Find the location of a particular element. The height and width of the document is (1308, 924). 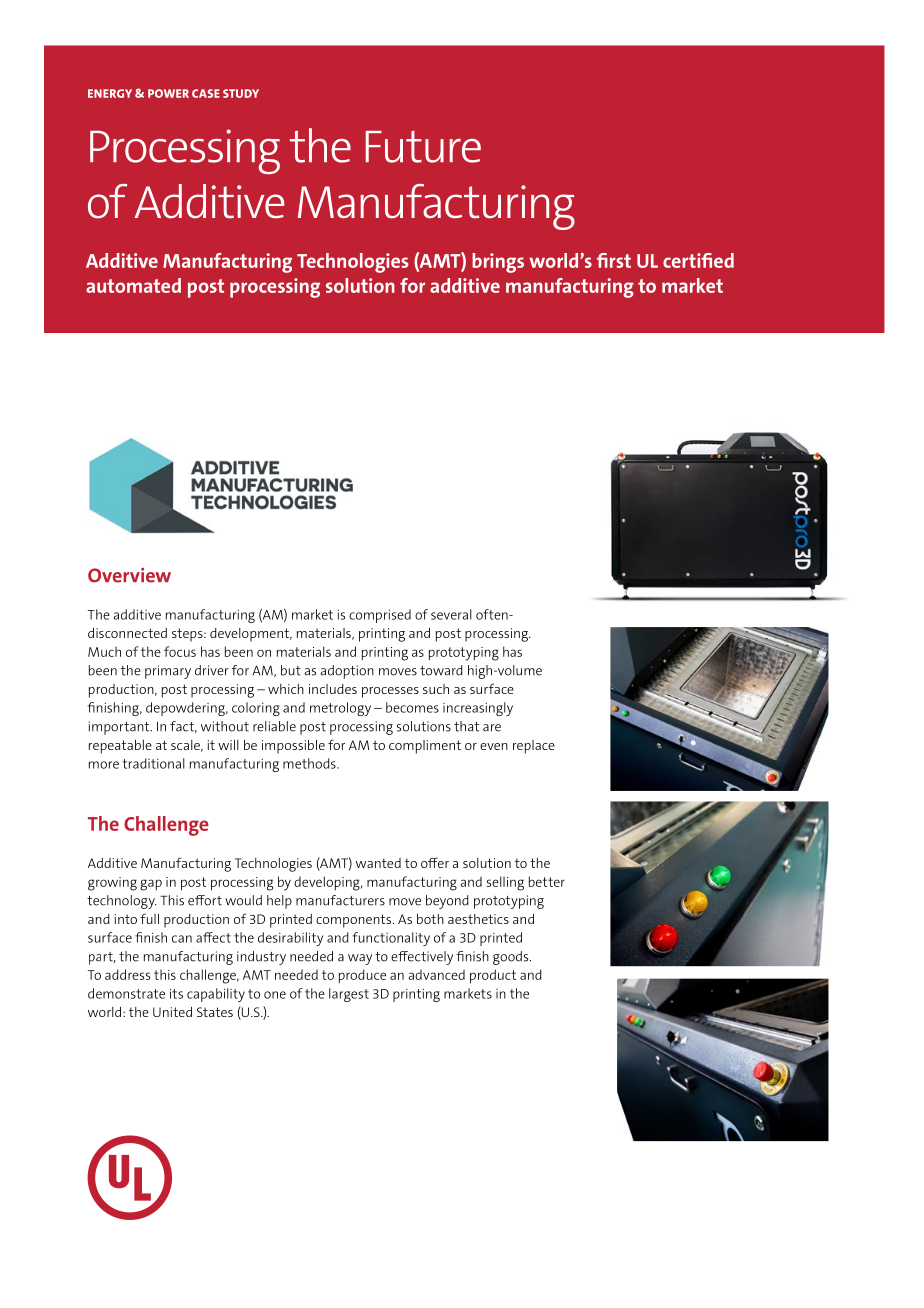

brings is located at coordinates (498, 263).
